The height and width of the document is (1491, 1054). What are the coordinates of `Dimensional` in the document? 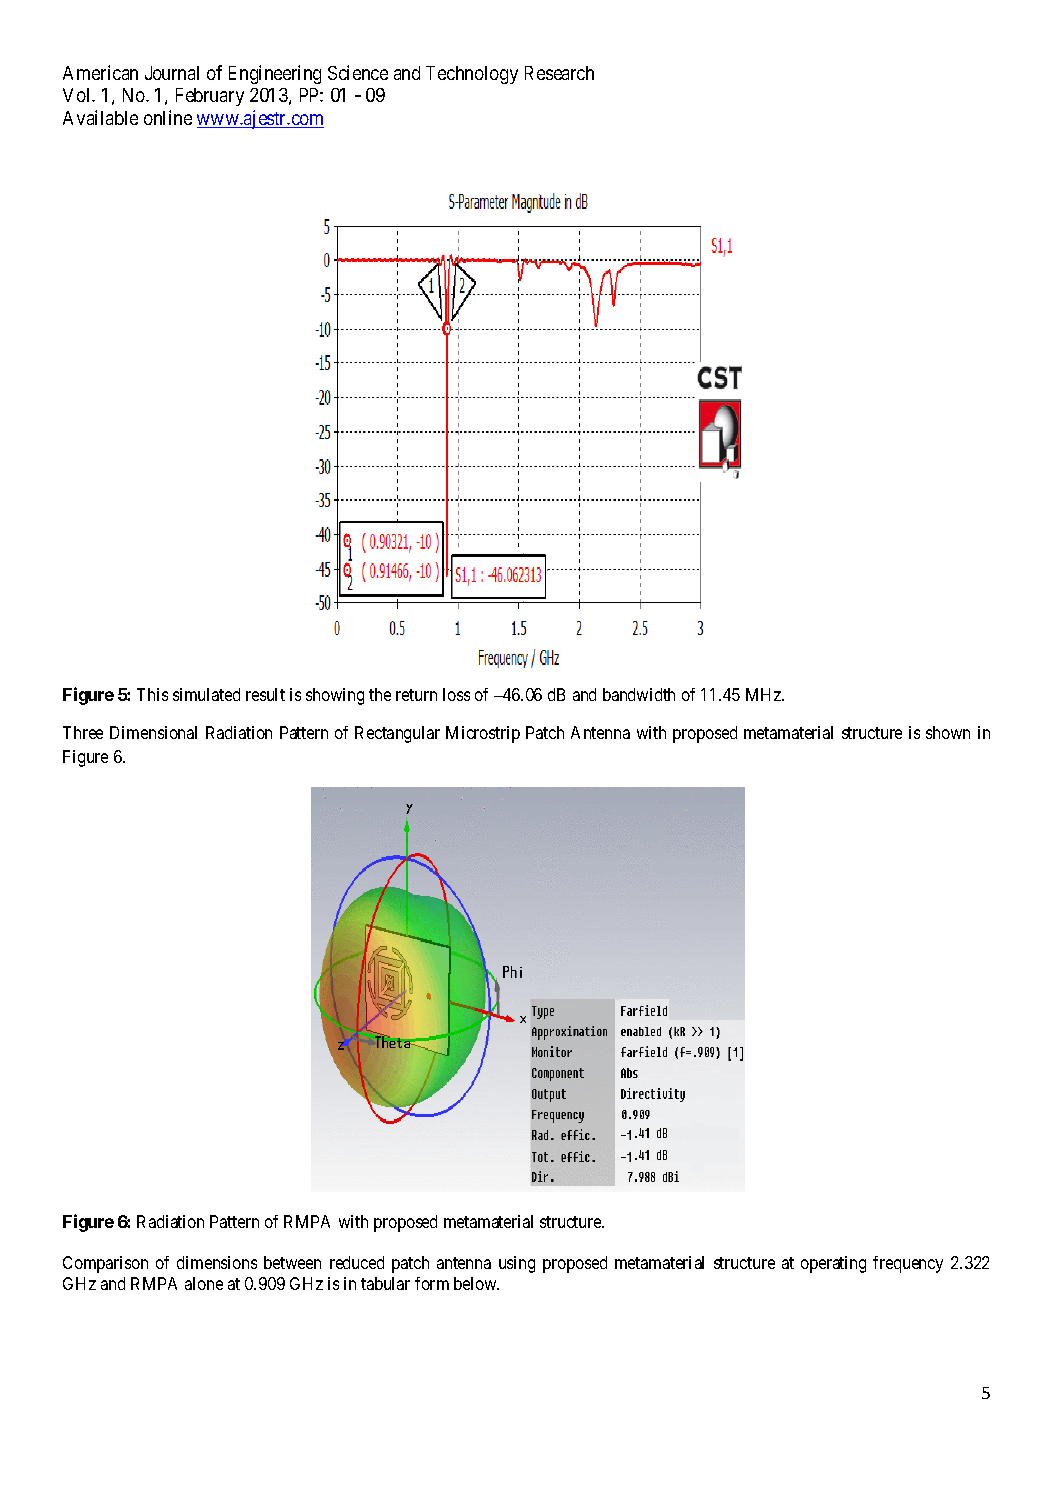 It's located at (153, 732).
